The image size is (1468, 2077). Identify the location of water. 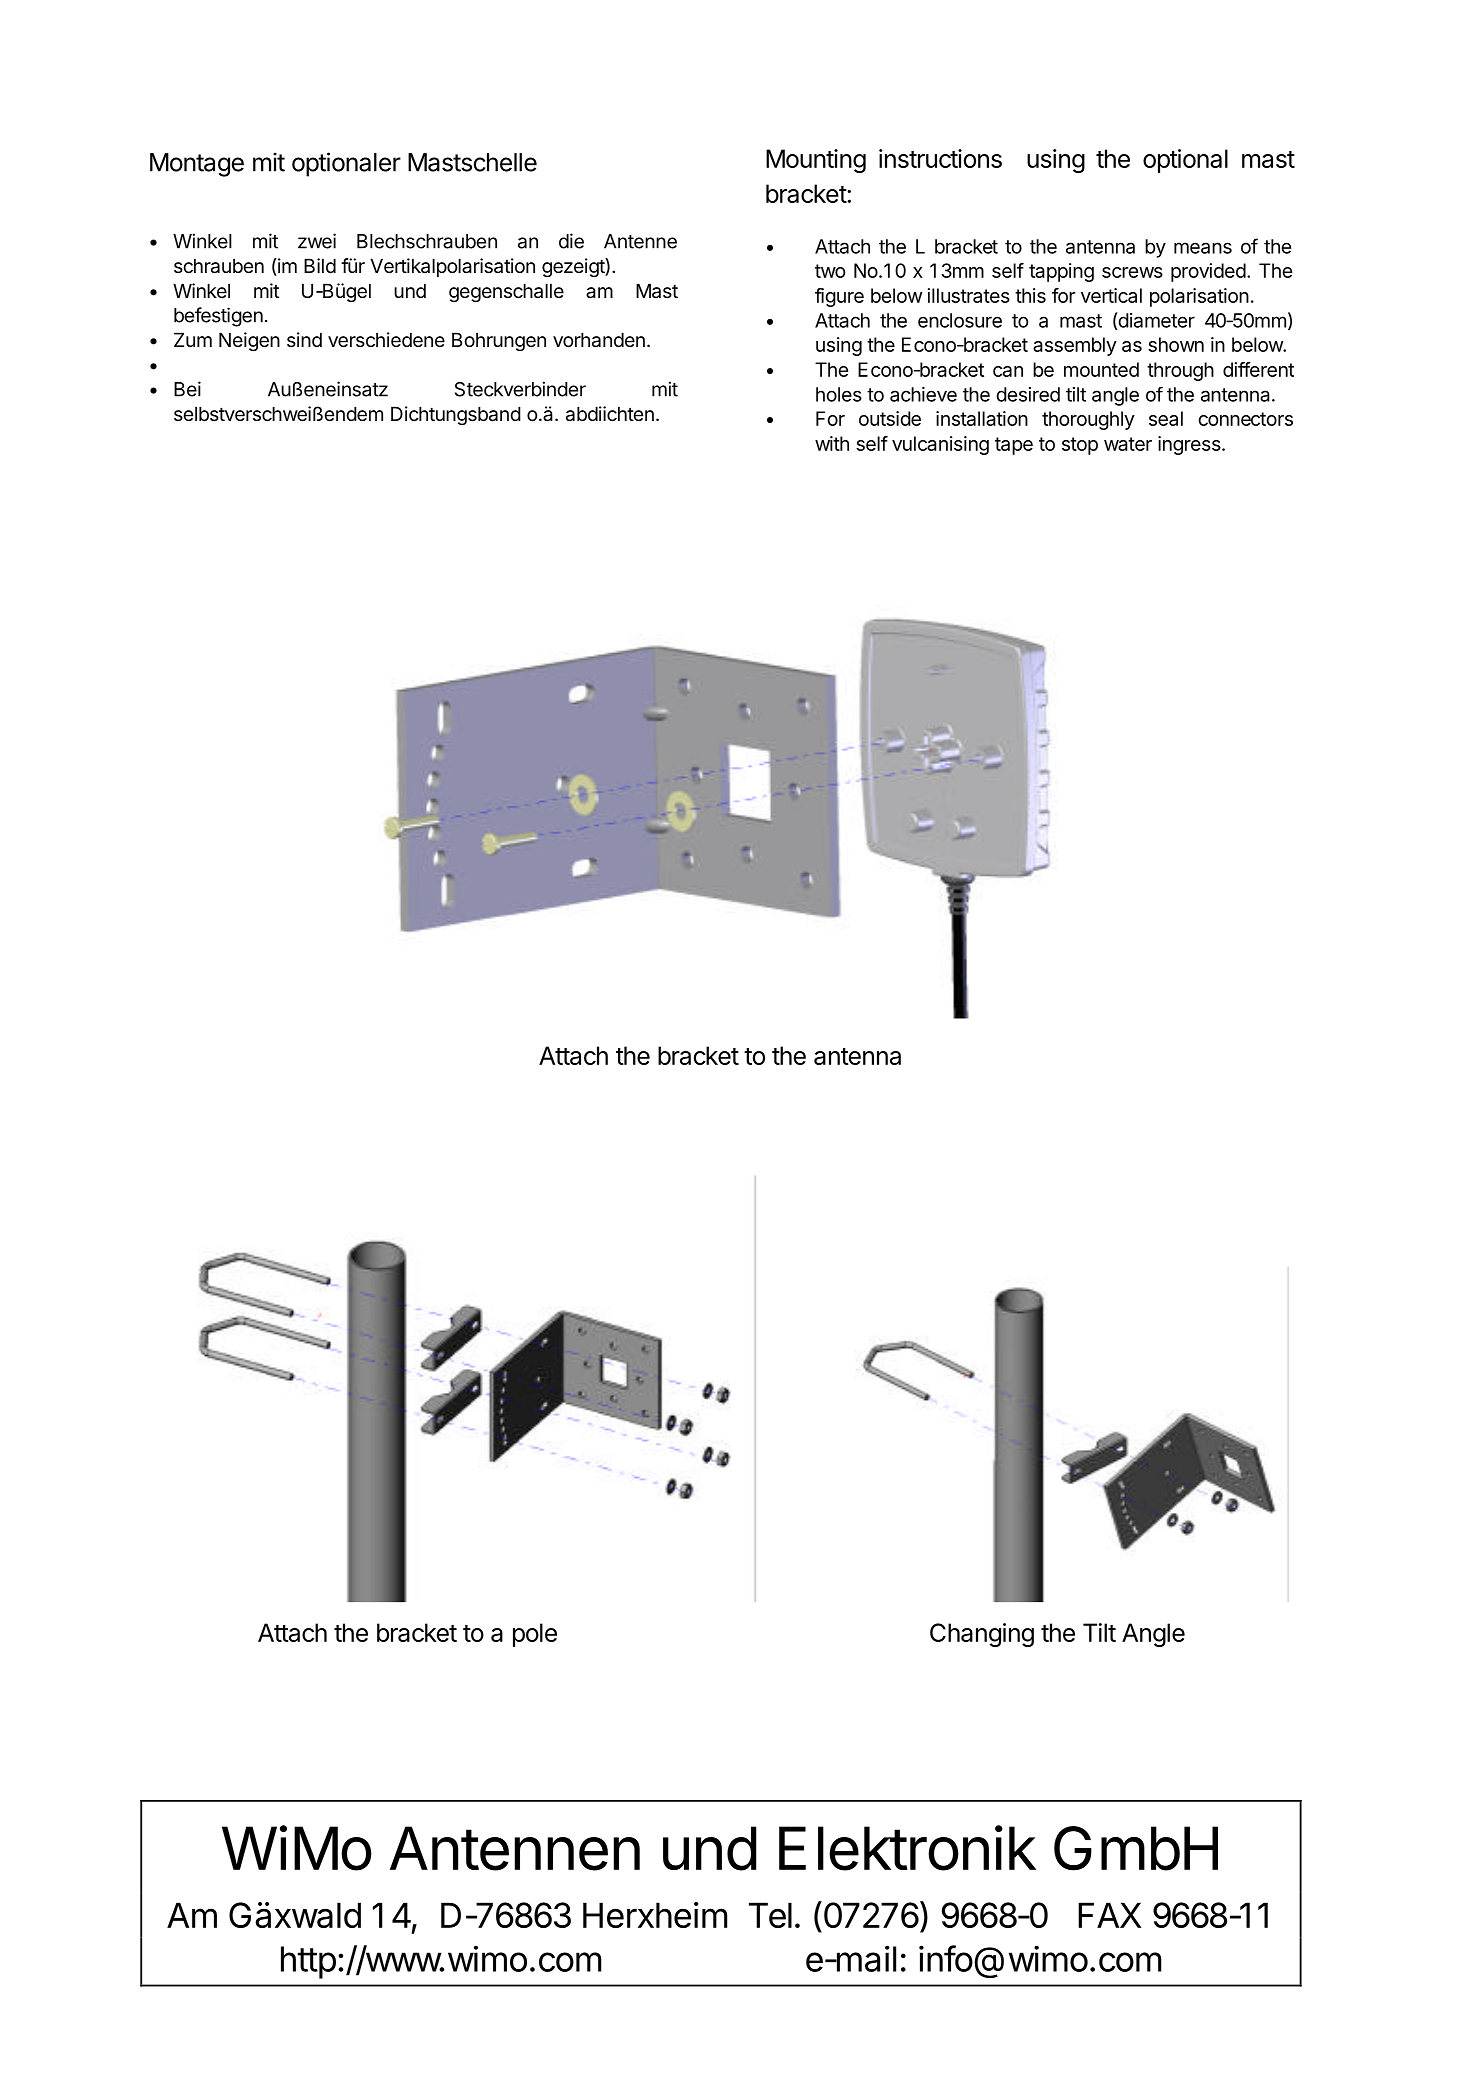
(1128, 444).
